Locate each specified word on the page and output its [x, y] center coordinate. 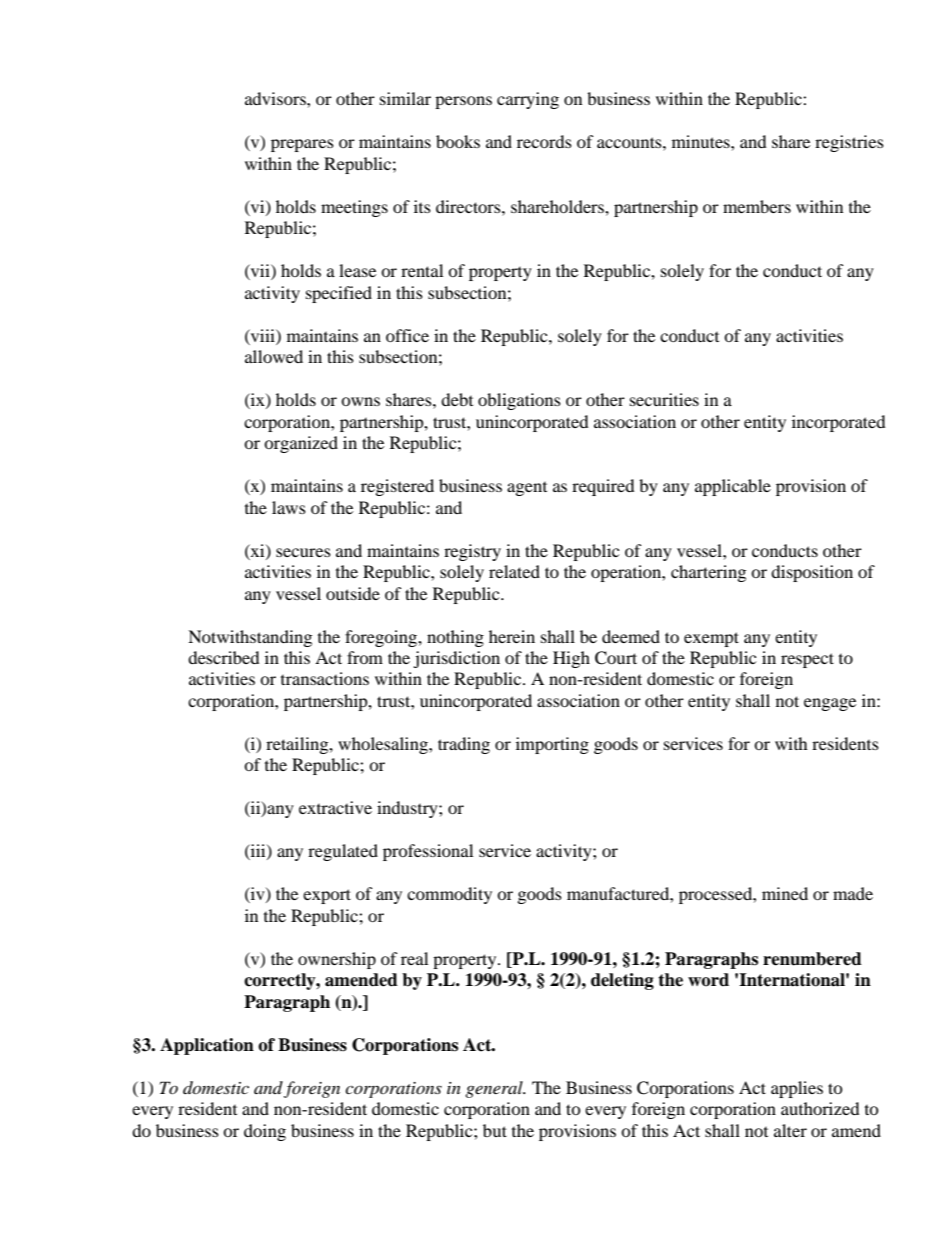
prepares [302, 145]
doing [265, 1132]
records [544, 141]
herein [512, 636]
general [495, 1089]
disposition [812, 573]
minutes [702, 141]
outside [353, 593]
